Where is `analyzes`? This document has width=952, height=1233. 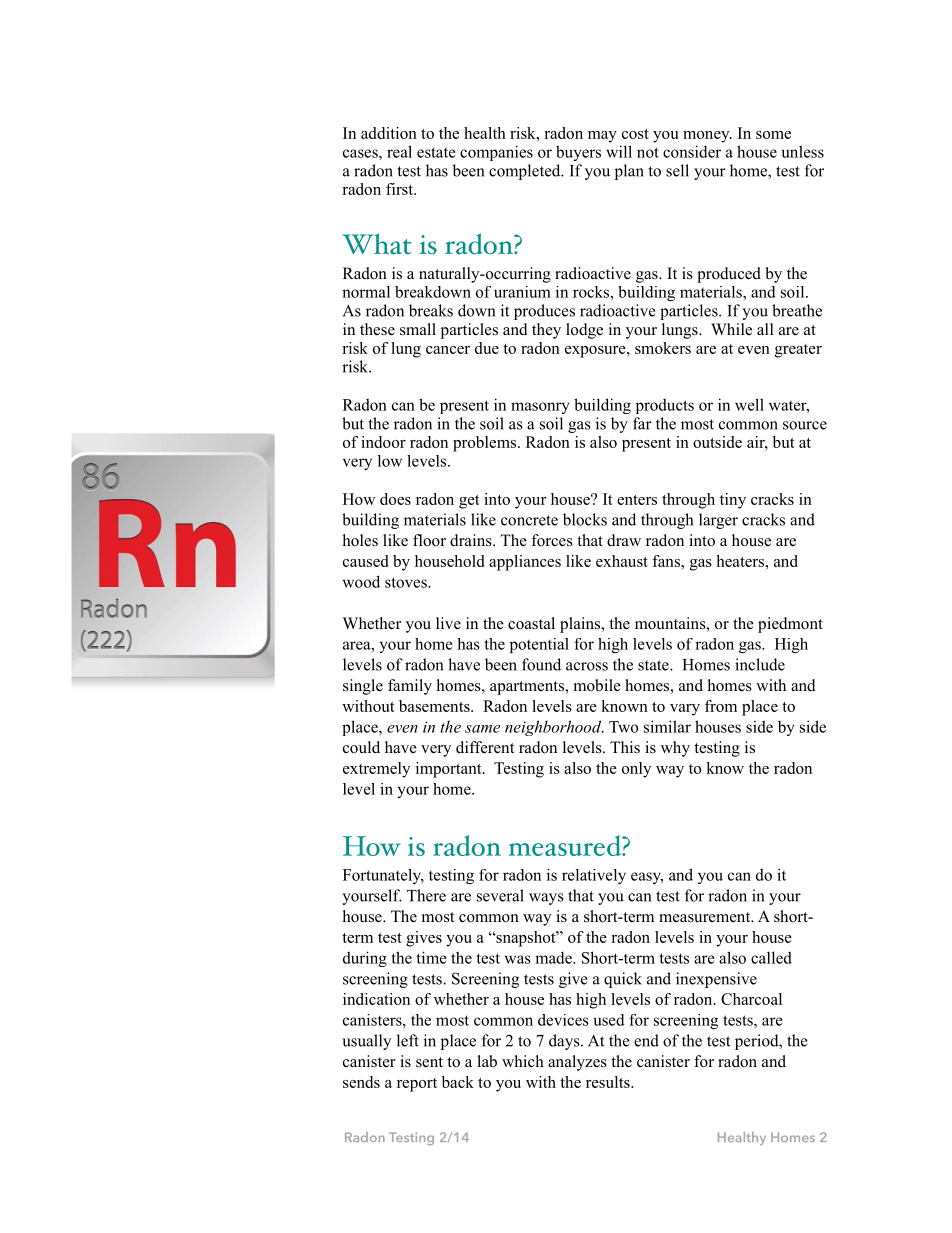 analyzes is located at coordinates (577, 1063).
